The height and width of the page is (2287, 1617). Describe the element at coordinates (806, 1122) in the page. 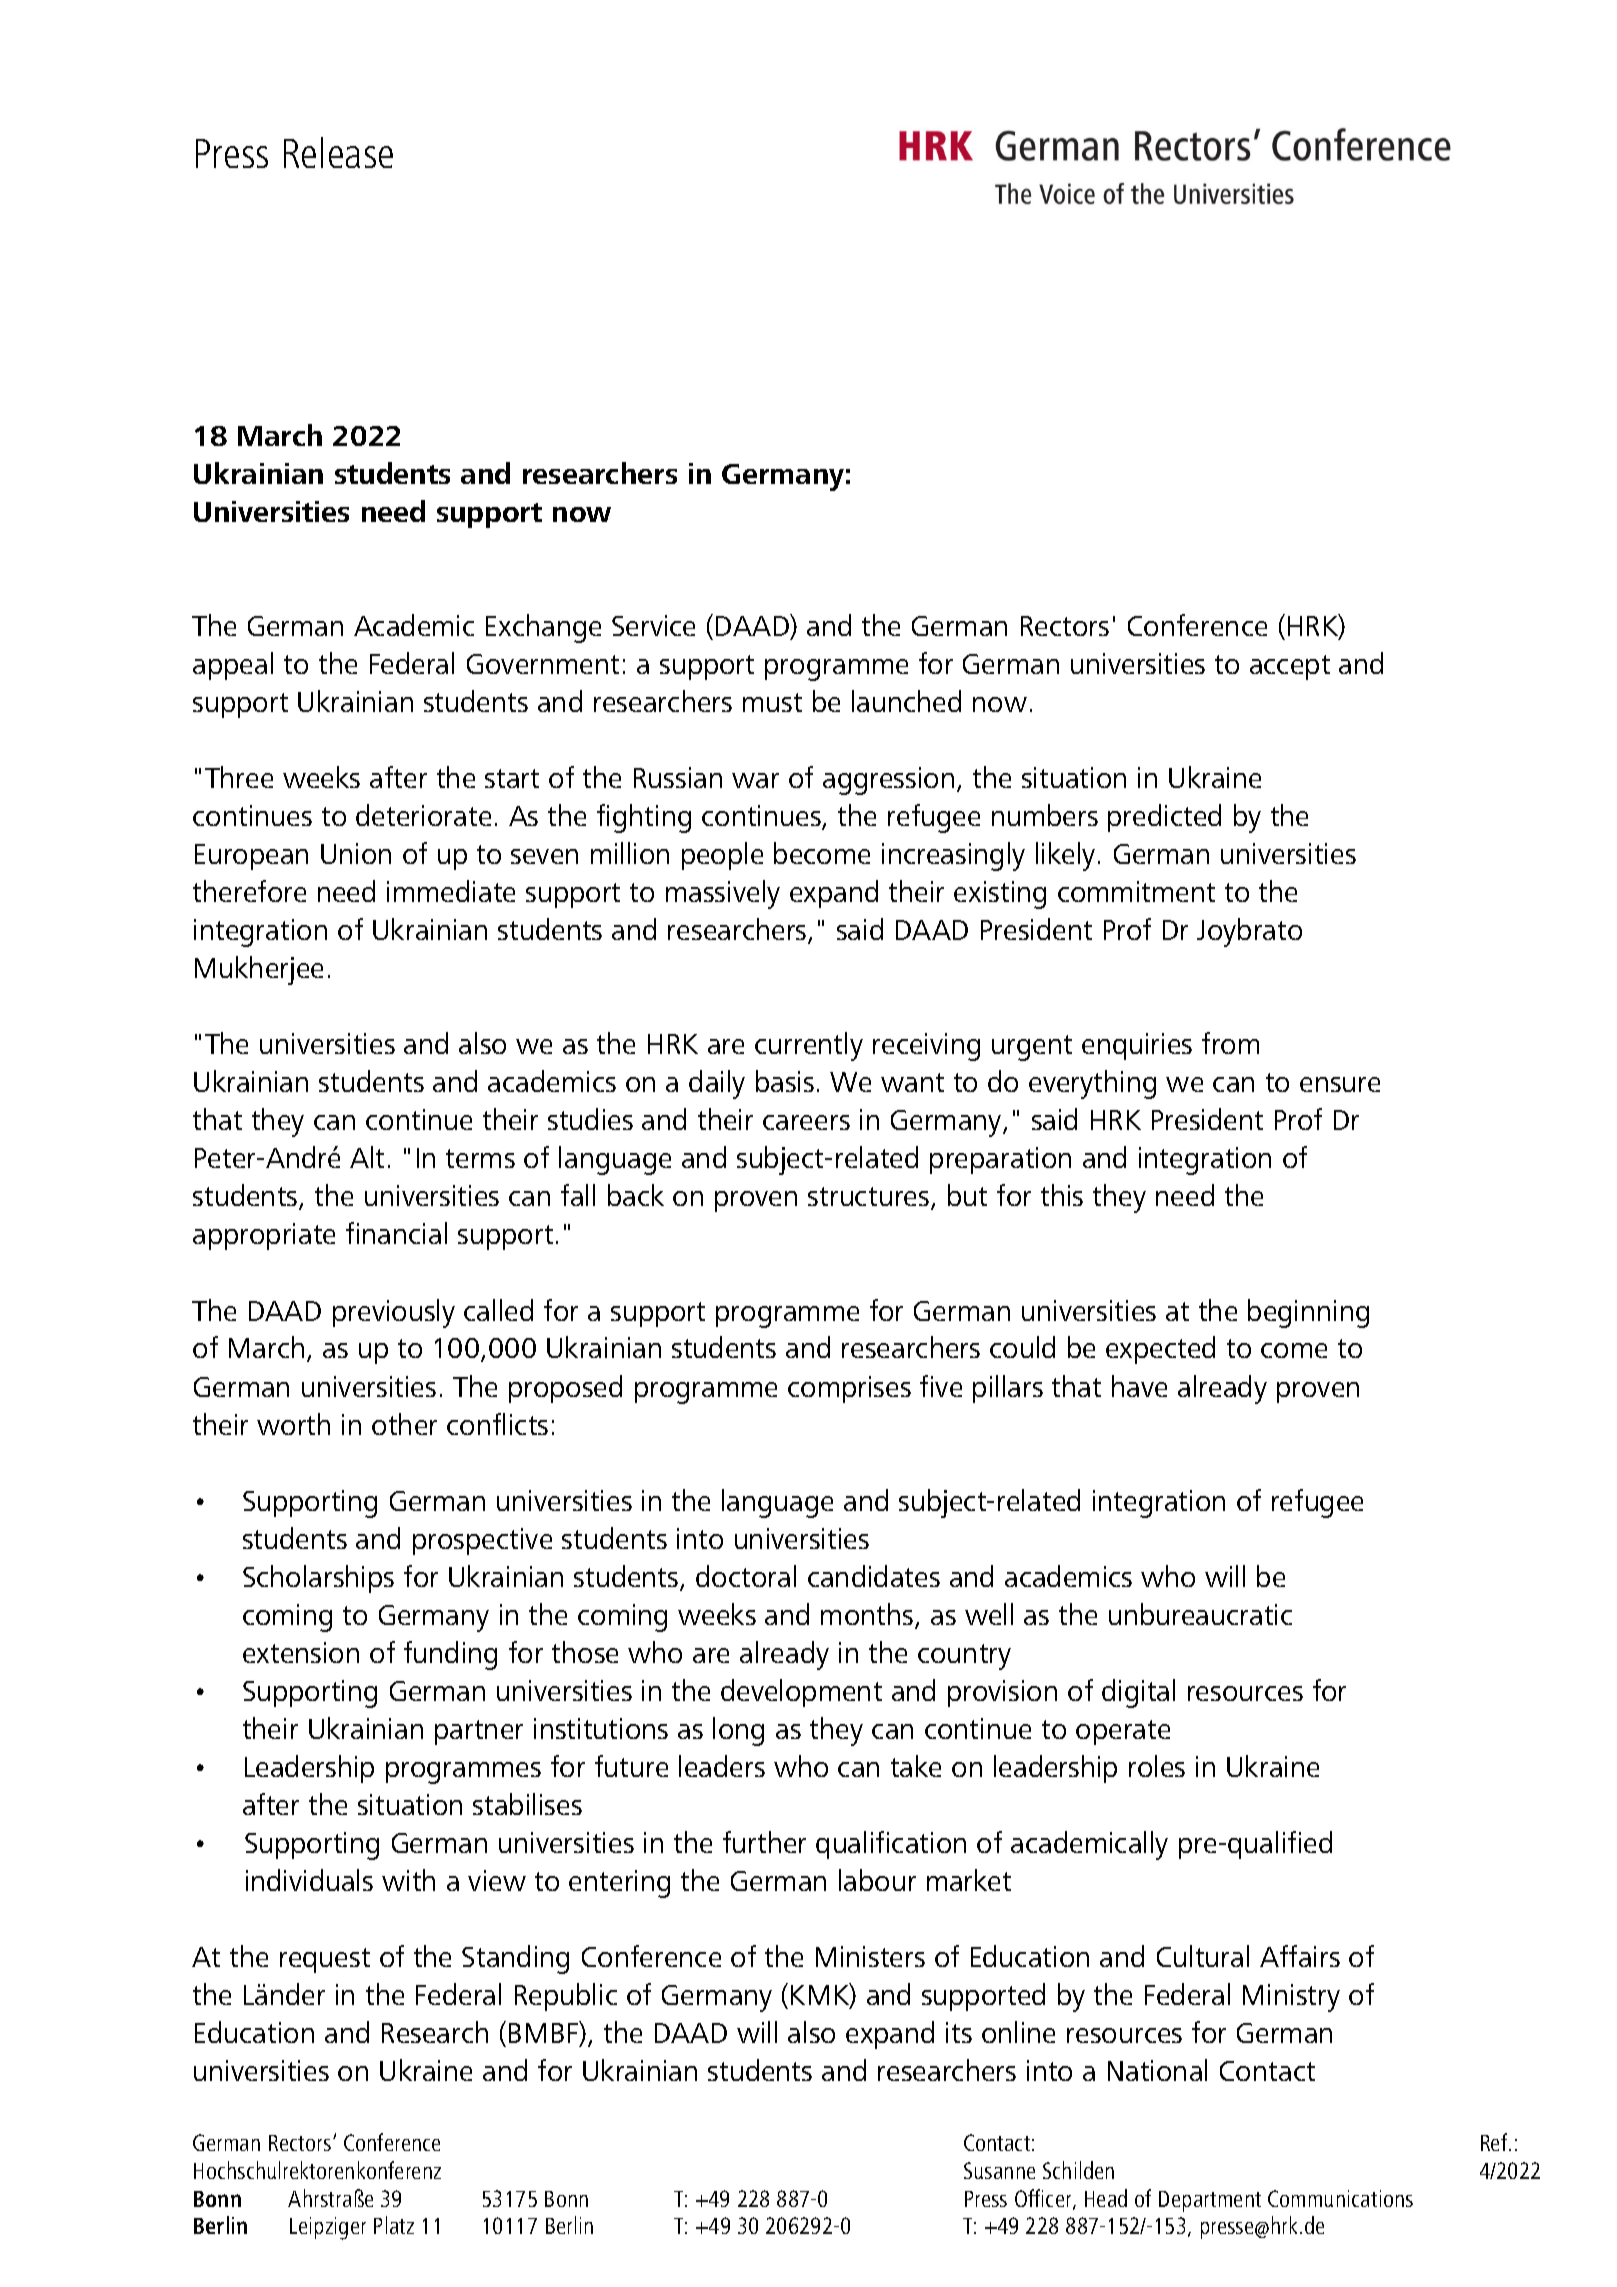

I see `careers` at that location.
